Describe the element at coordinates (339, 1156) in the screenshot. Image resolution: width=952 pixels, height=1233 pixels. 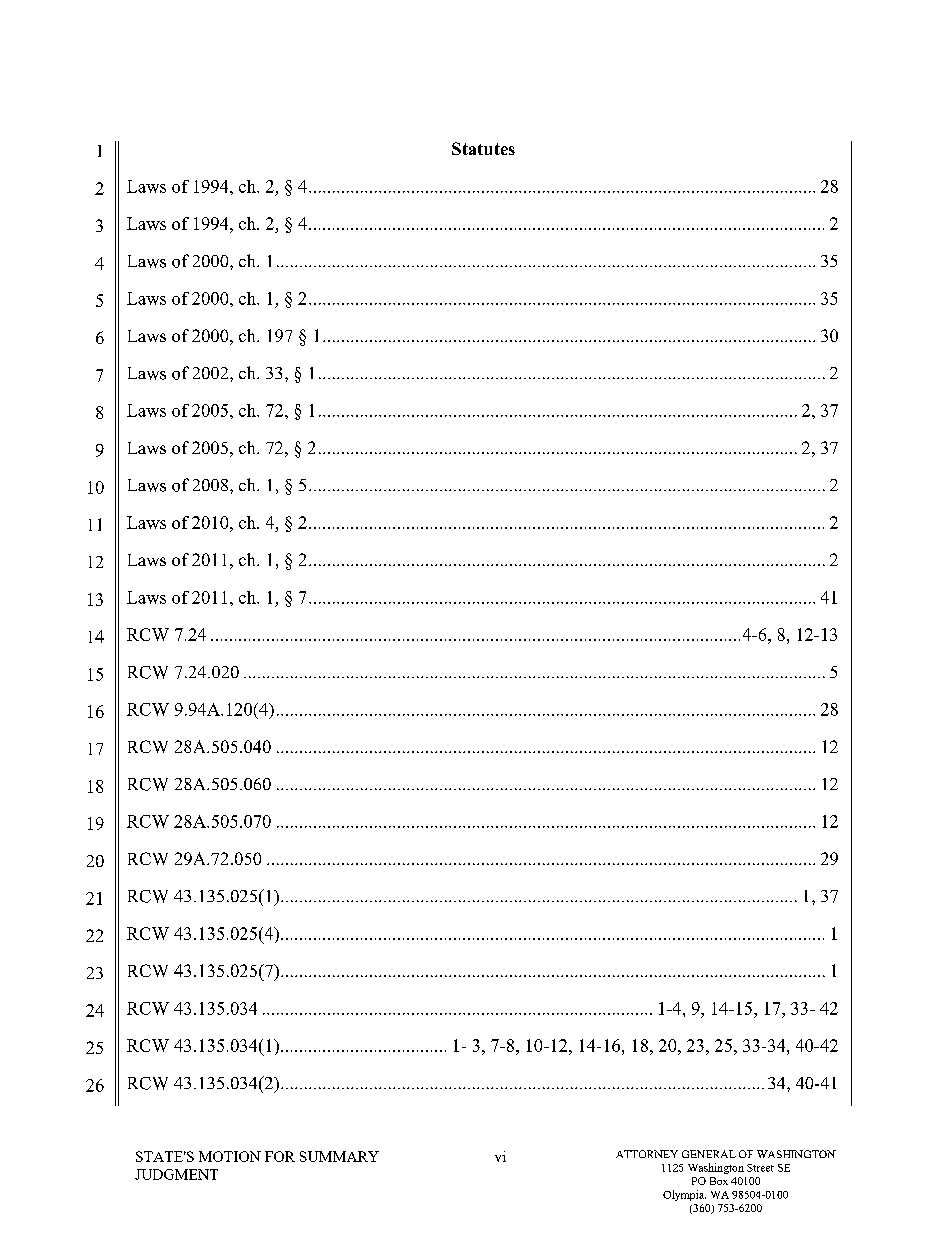
I see `SUMMARY` at that location.
